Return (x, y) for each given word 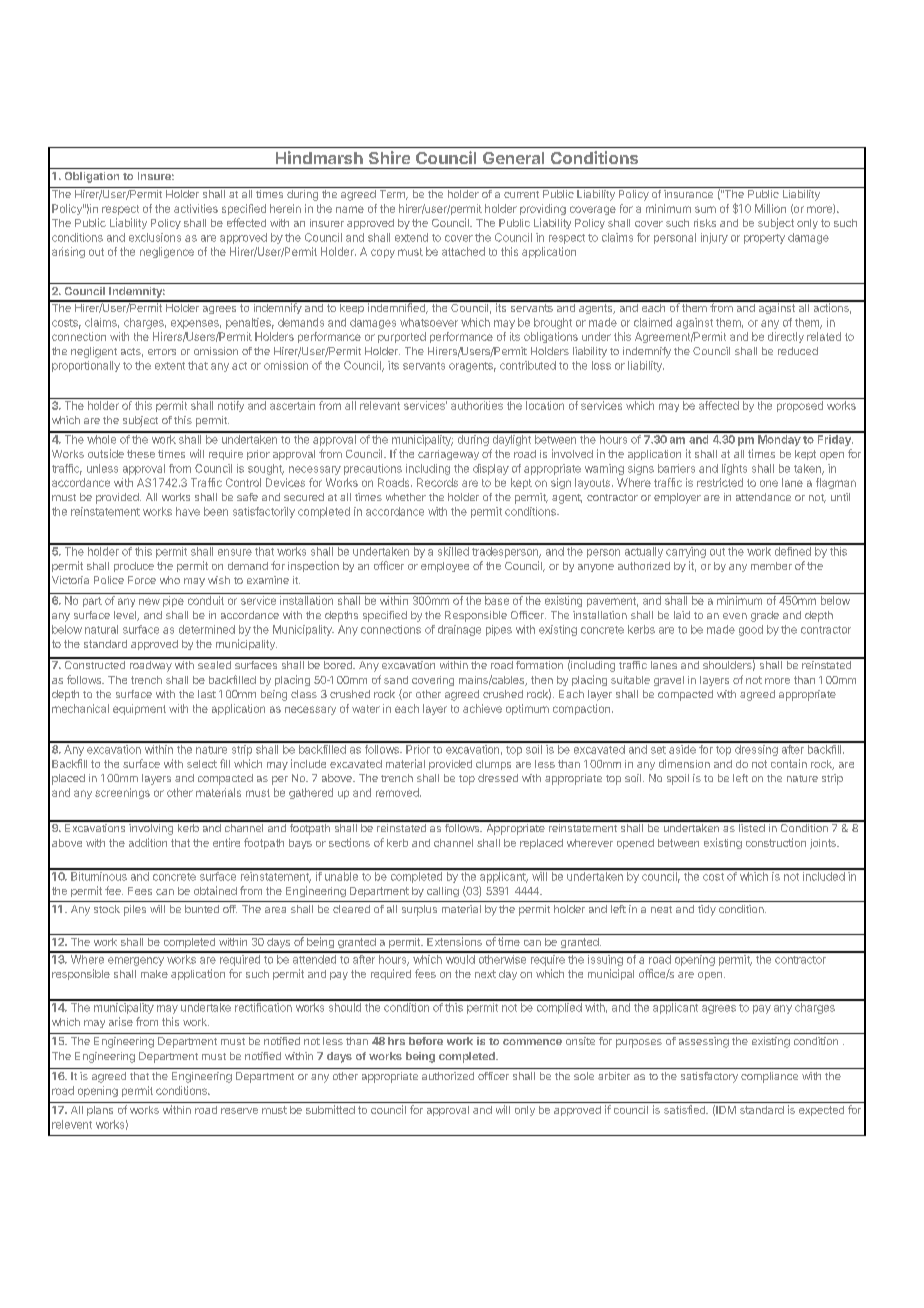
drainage (459, 630)
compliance (769, 1077)
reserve (239, 1111)
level (126, 616)
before (426, 1041)
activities (196, 208)
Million (770, 208)
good (751, 630)
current (521, 194)
